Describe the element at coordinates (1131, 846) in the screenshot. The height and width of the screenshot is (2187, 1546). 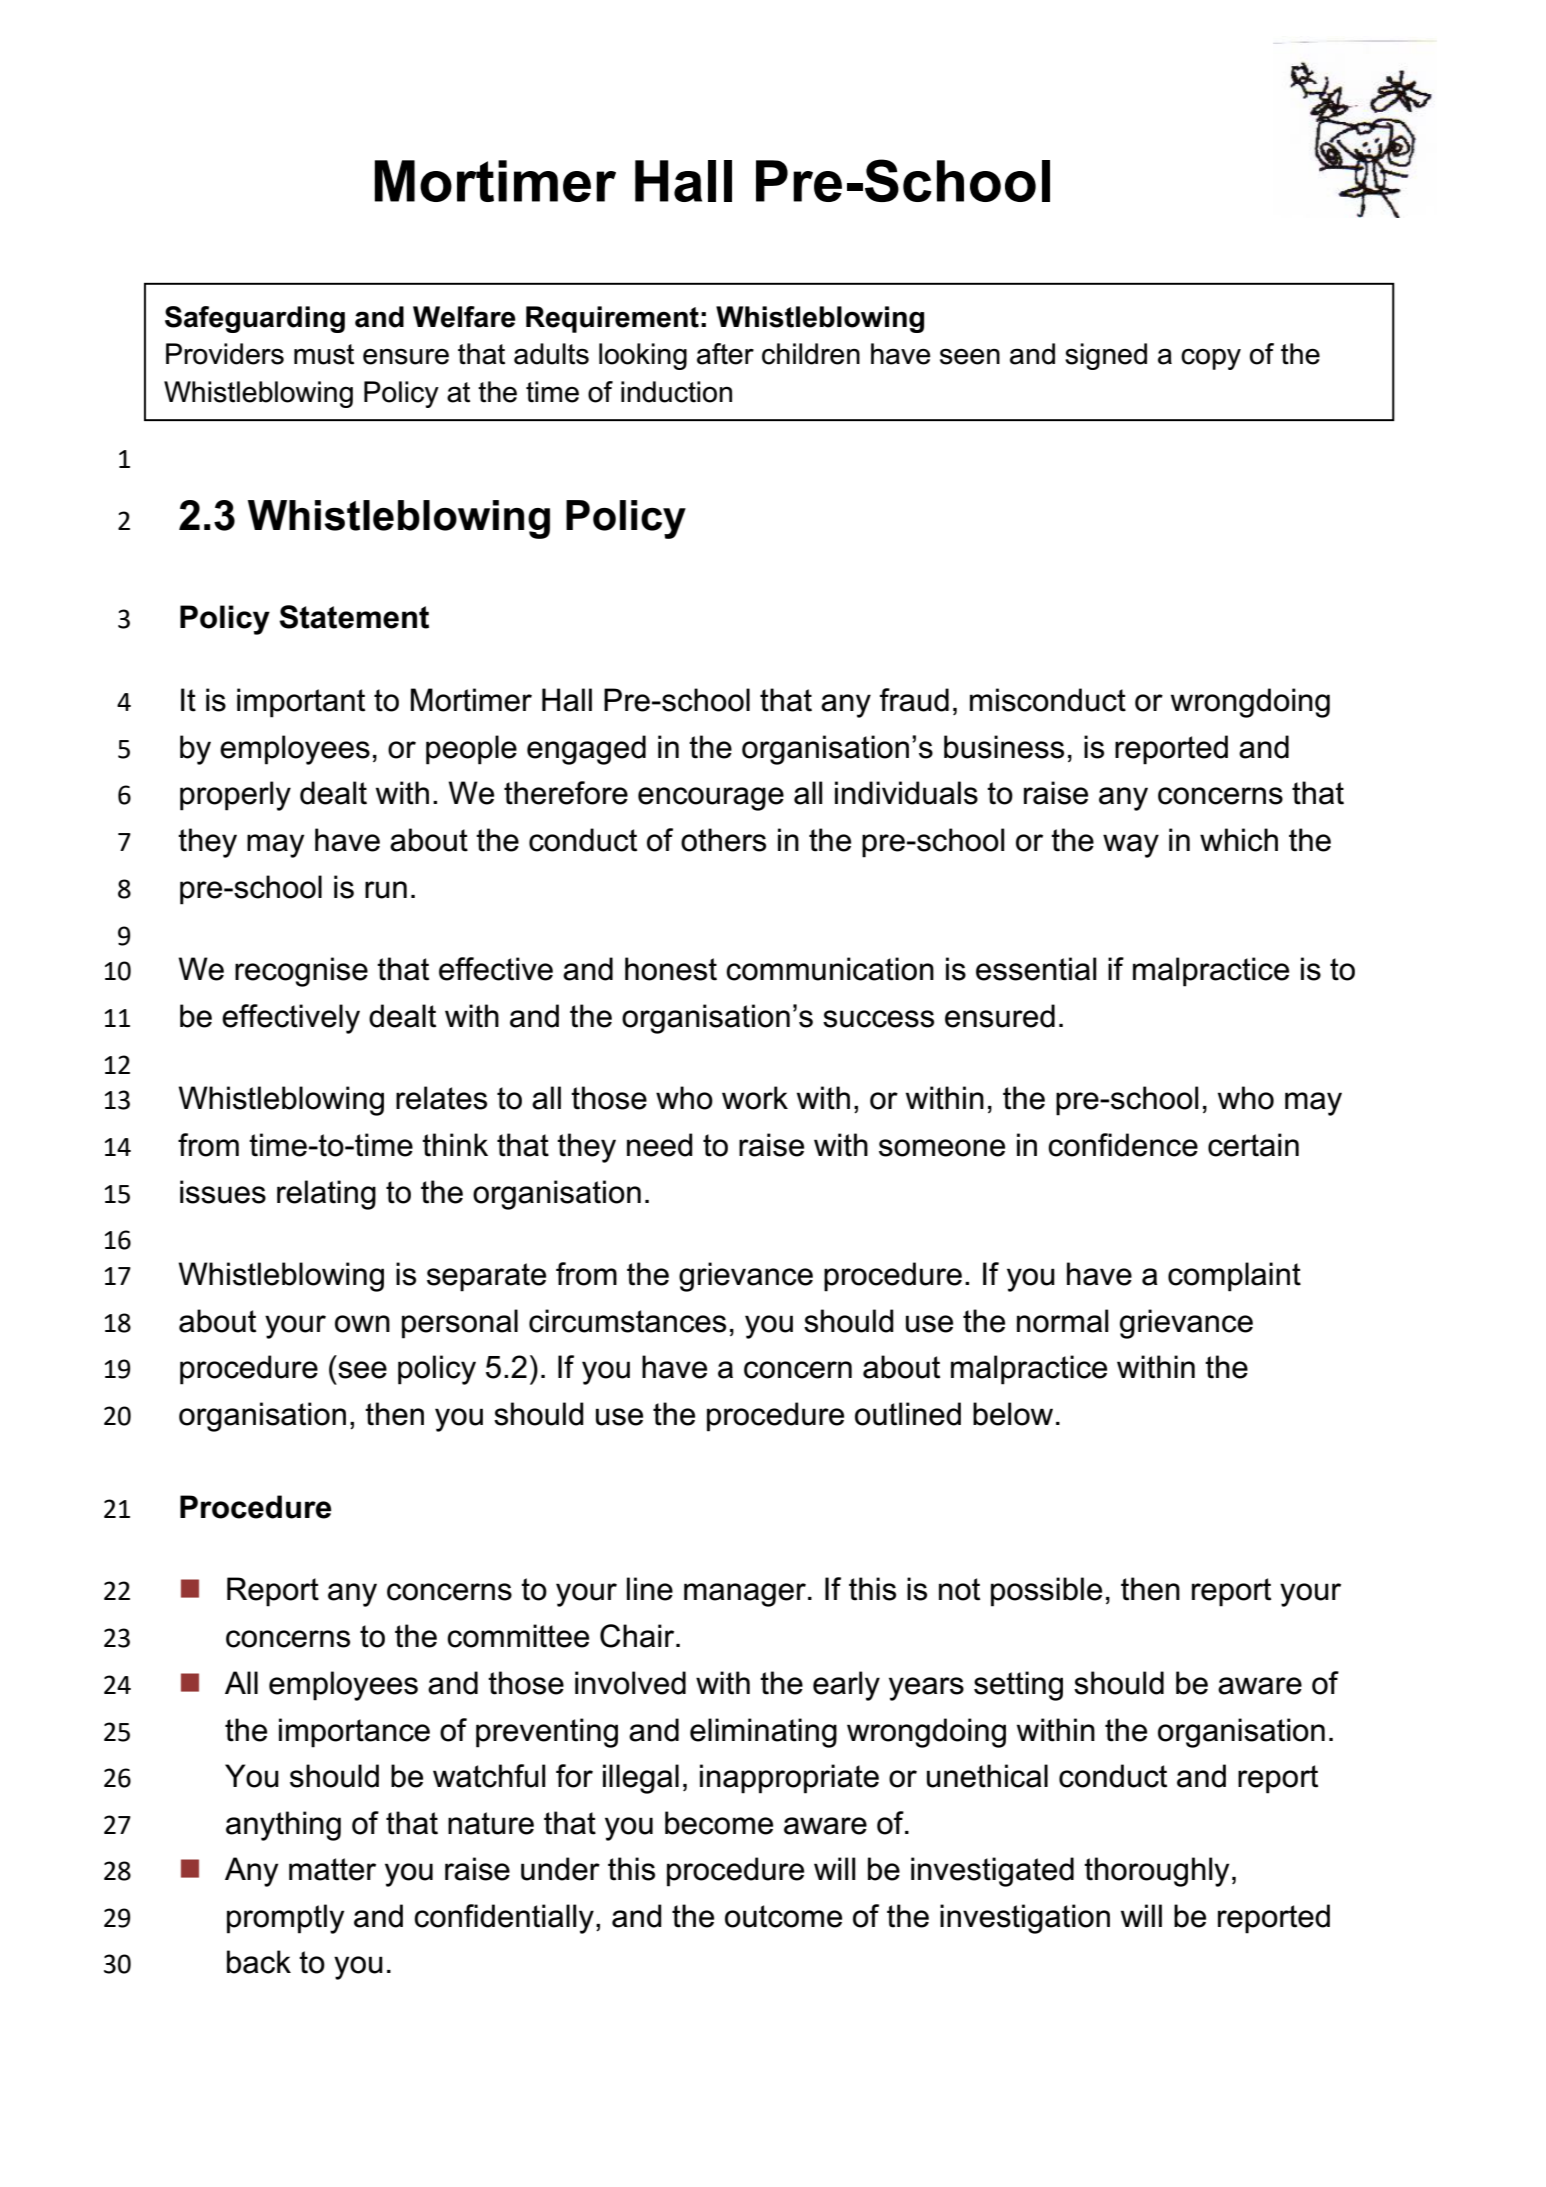
I see `way` at that location.
